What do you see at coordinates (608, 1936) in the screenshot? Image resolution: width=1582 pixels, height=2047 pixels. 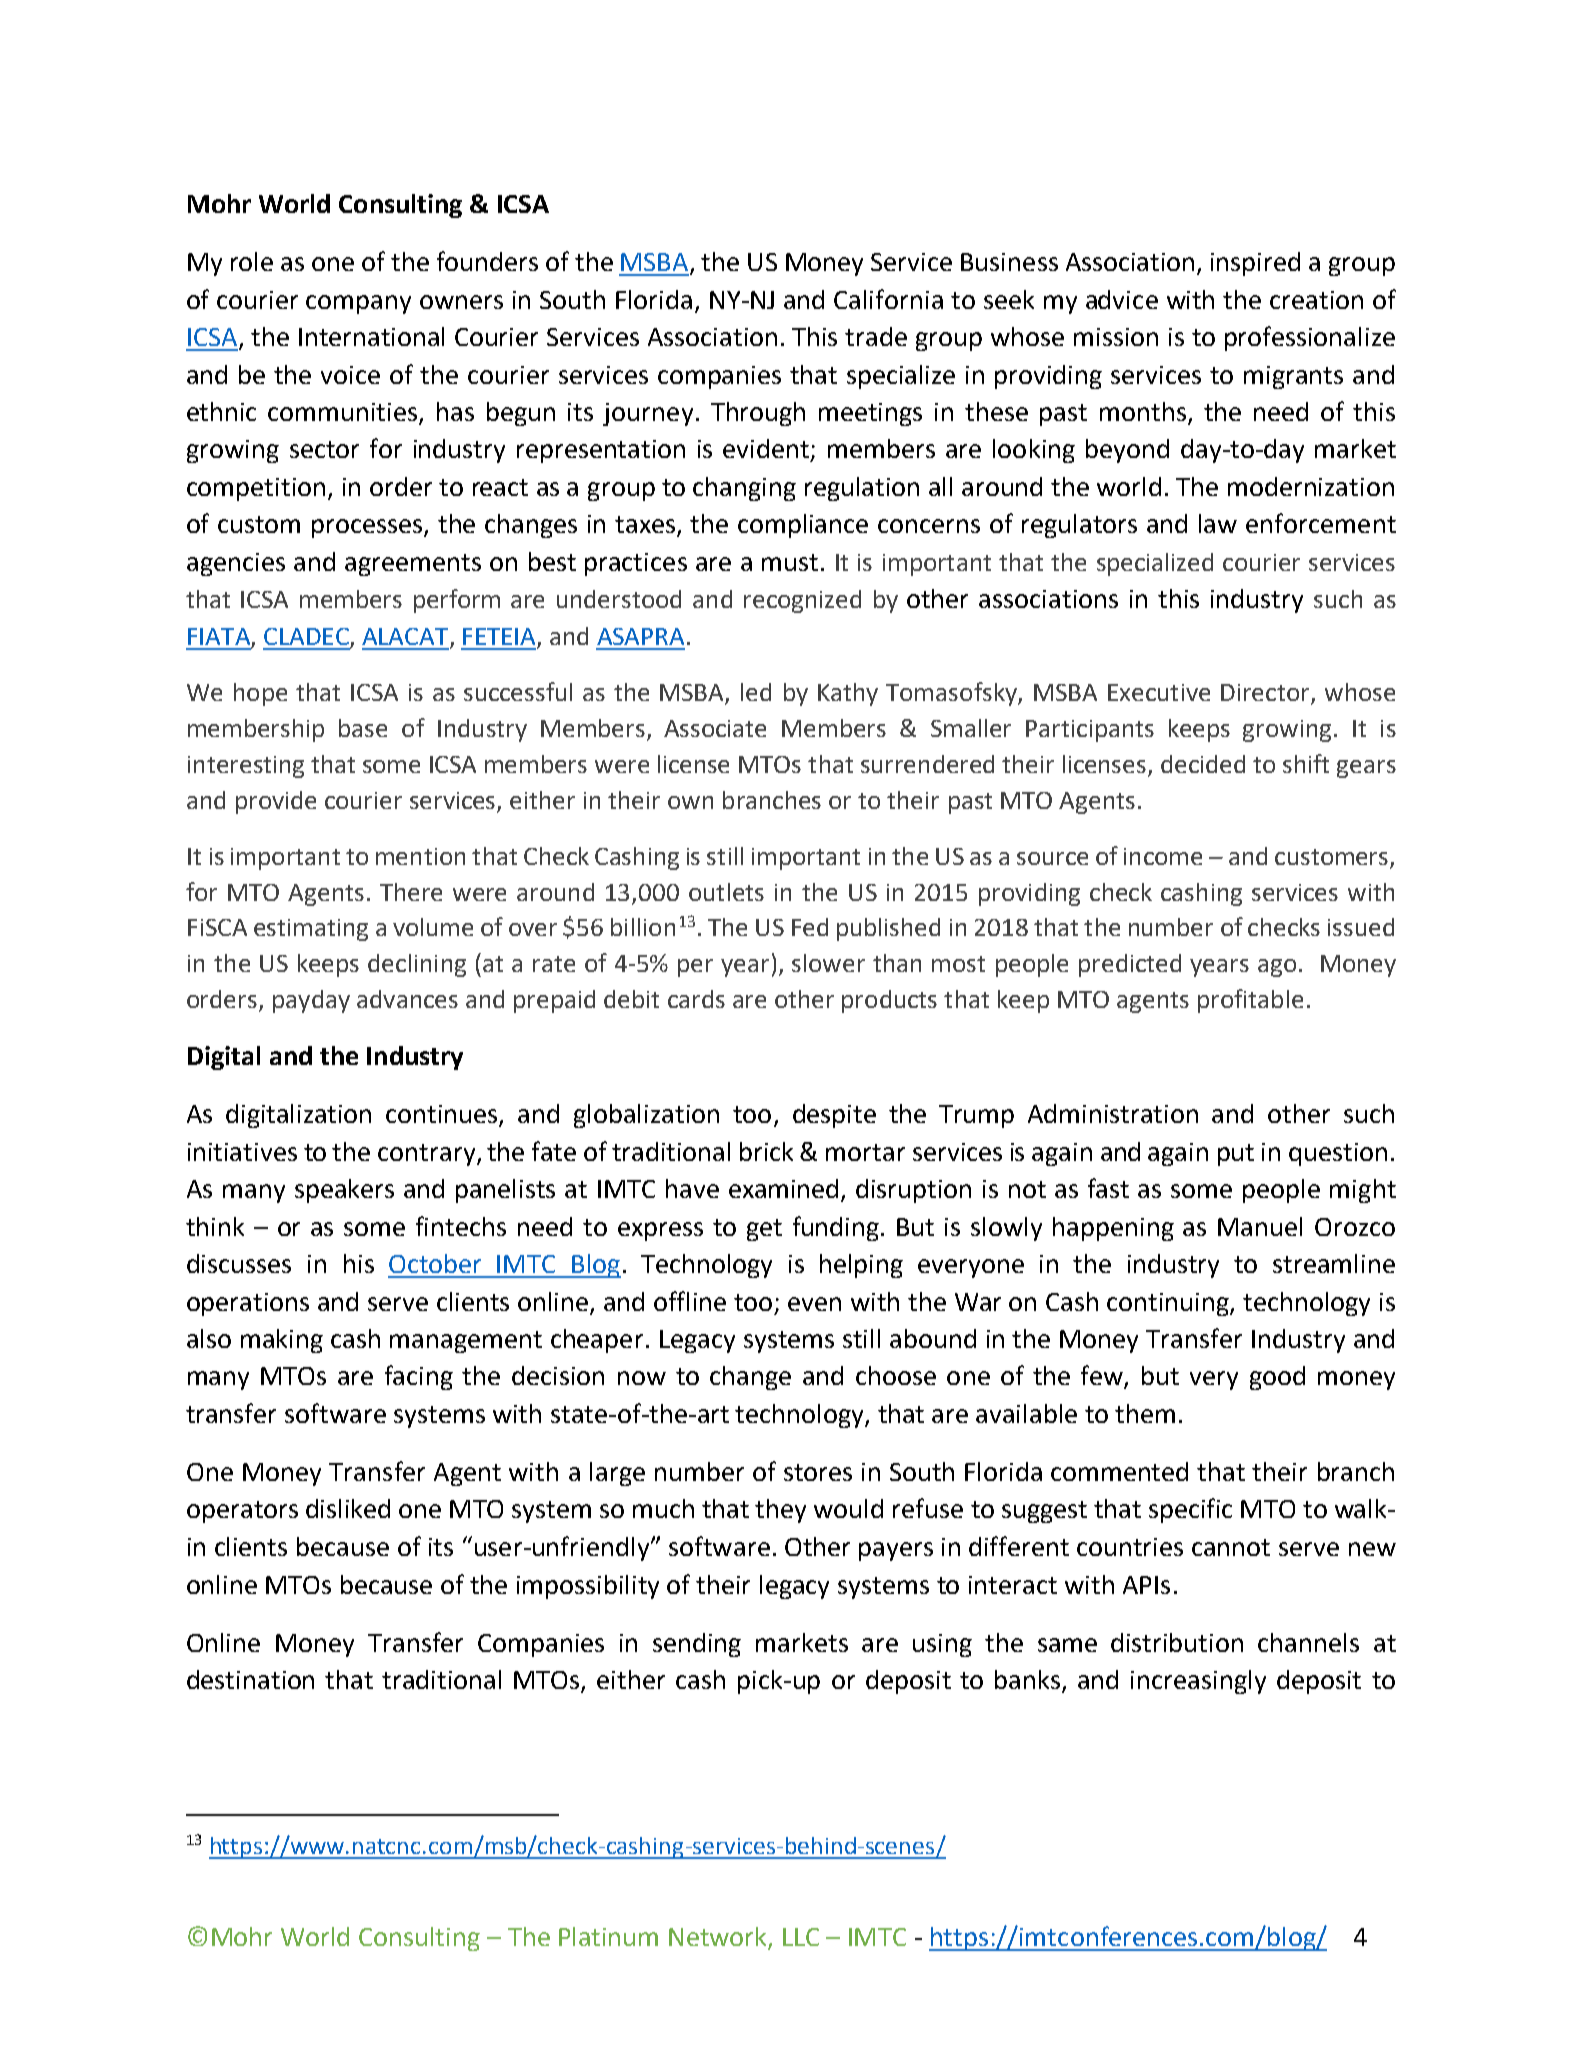 I see `Platinum` at bounding box center [608, 1936].
